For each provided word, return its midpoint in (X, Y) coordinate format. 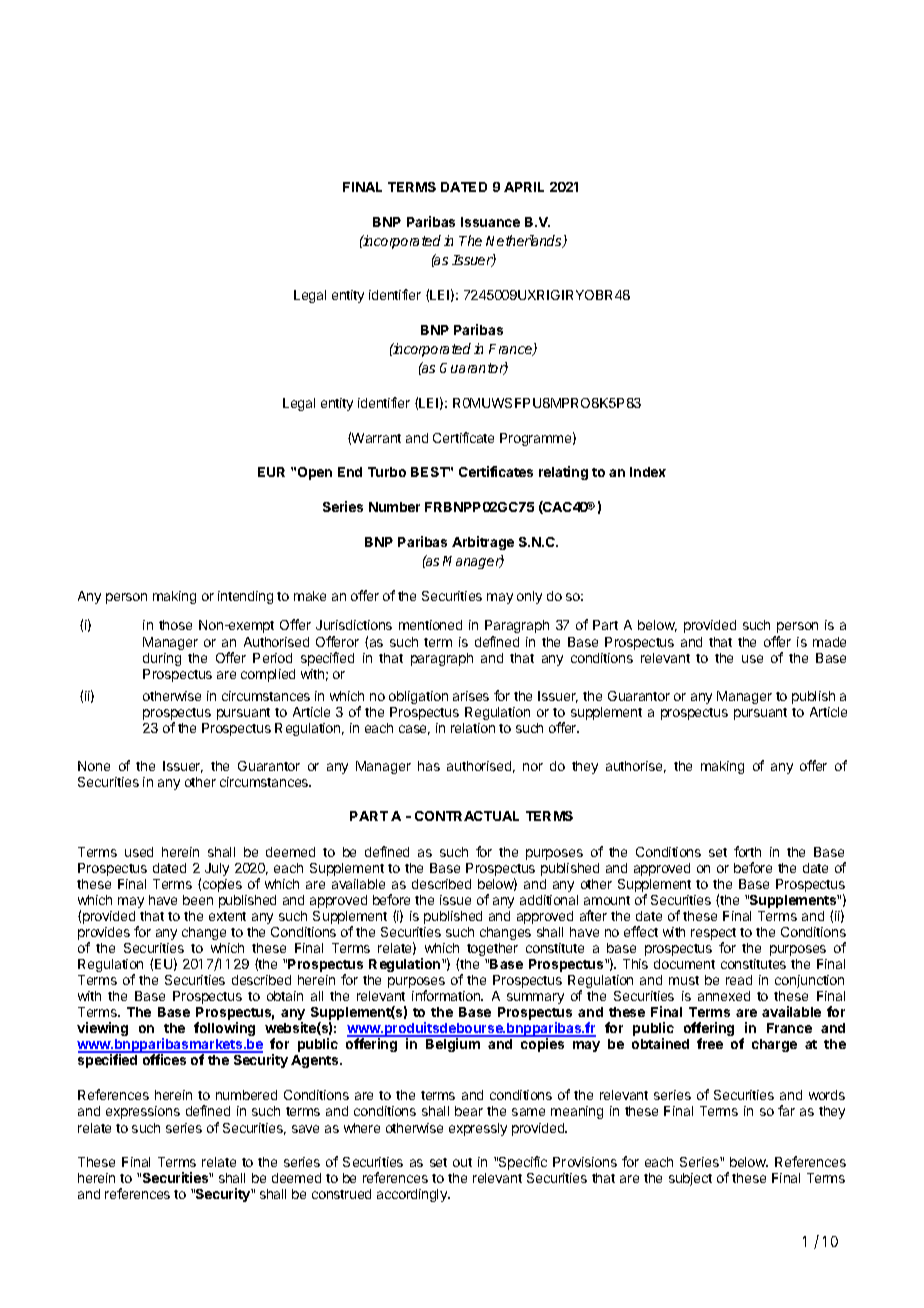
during (162, 659)
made (829, 642)
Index (648, 472)
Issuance (490, 222)
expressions (143, 1112)
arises (471, 696)
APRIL (524, 187)
